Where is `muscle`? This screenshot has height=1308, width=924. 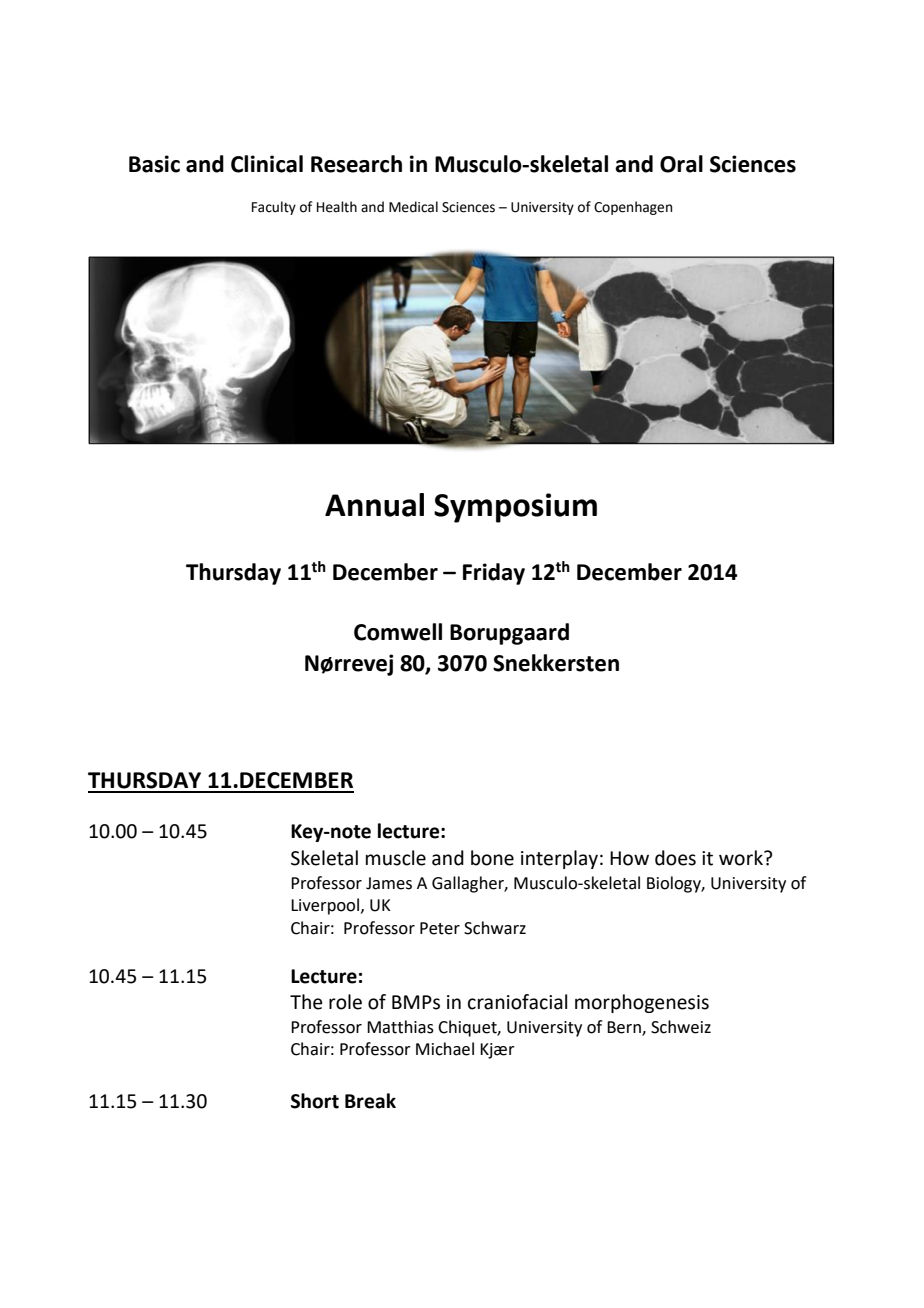 muscle is located at coordinates (396, 858).
